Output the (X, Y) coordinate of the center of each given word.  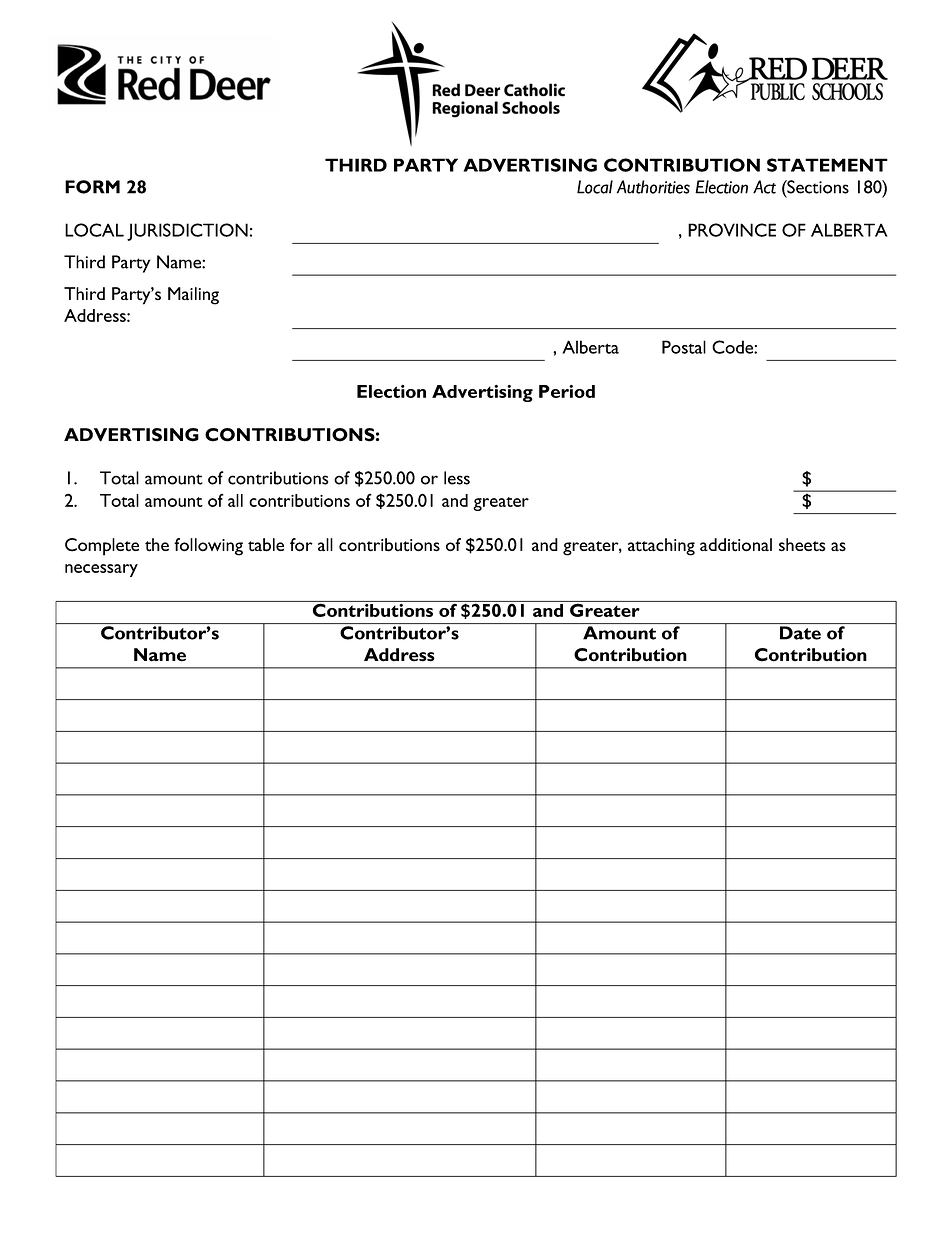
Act (764, 187)
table (266, 545)
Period (567, 391)
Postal (684, 347)
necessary (101, 570)
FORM (92, 187)
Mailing (193, 296)
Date (800, 633)
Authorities (653, 187)
